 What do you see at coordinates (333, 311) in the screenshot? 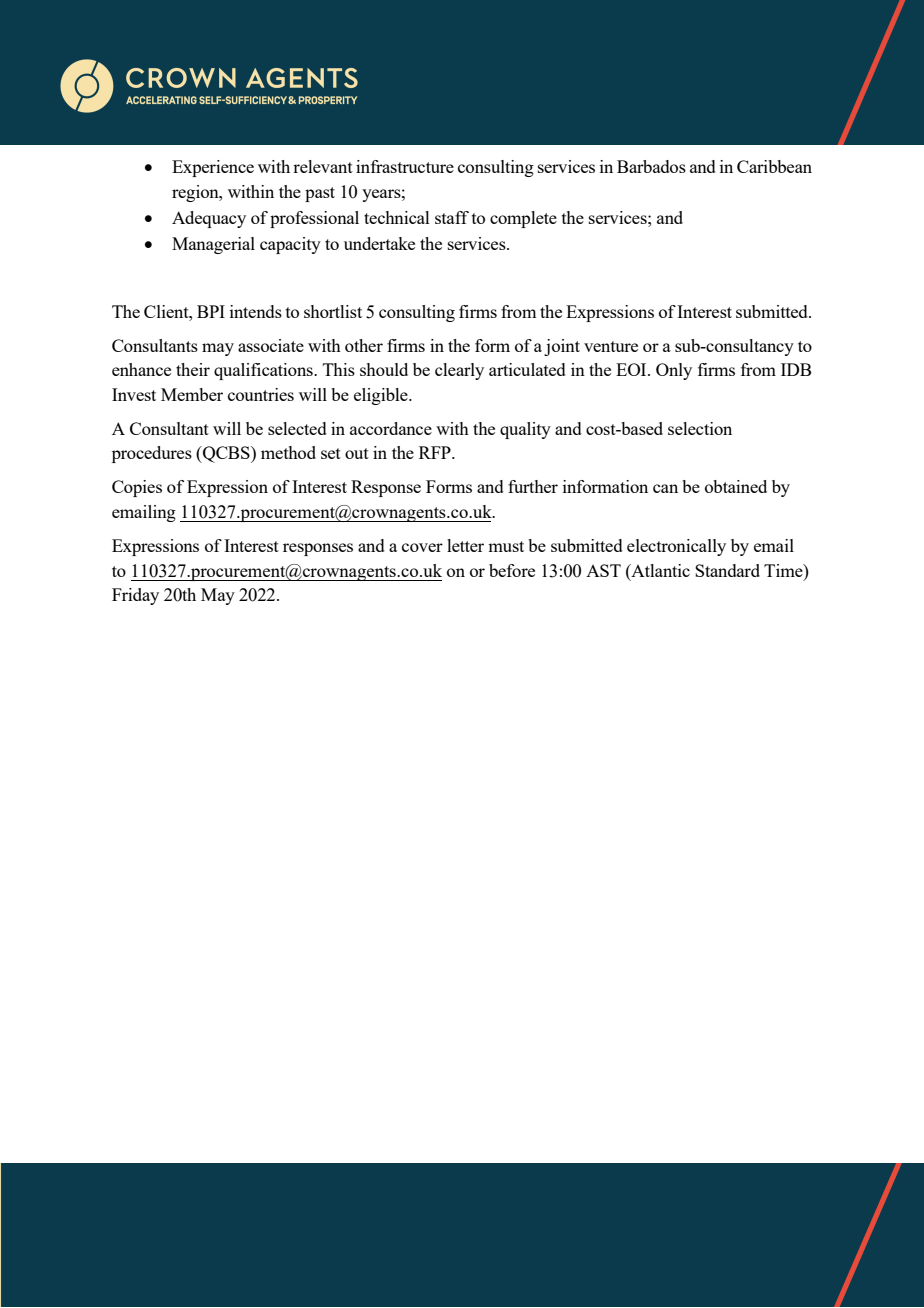
I see `shortlist` at bounding box center [333, 311].
